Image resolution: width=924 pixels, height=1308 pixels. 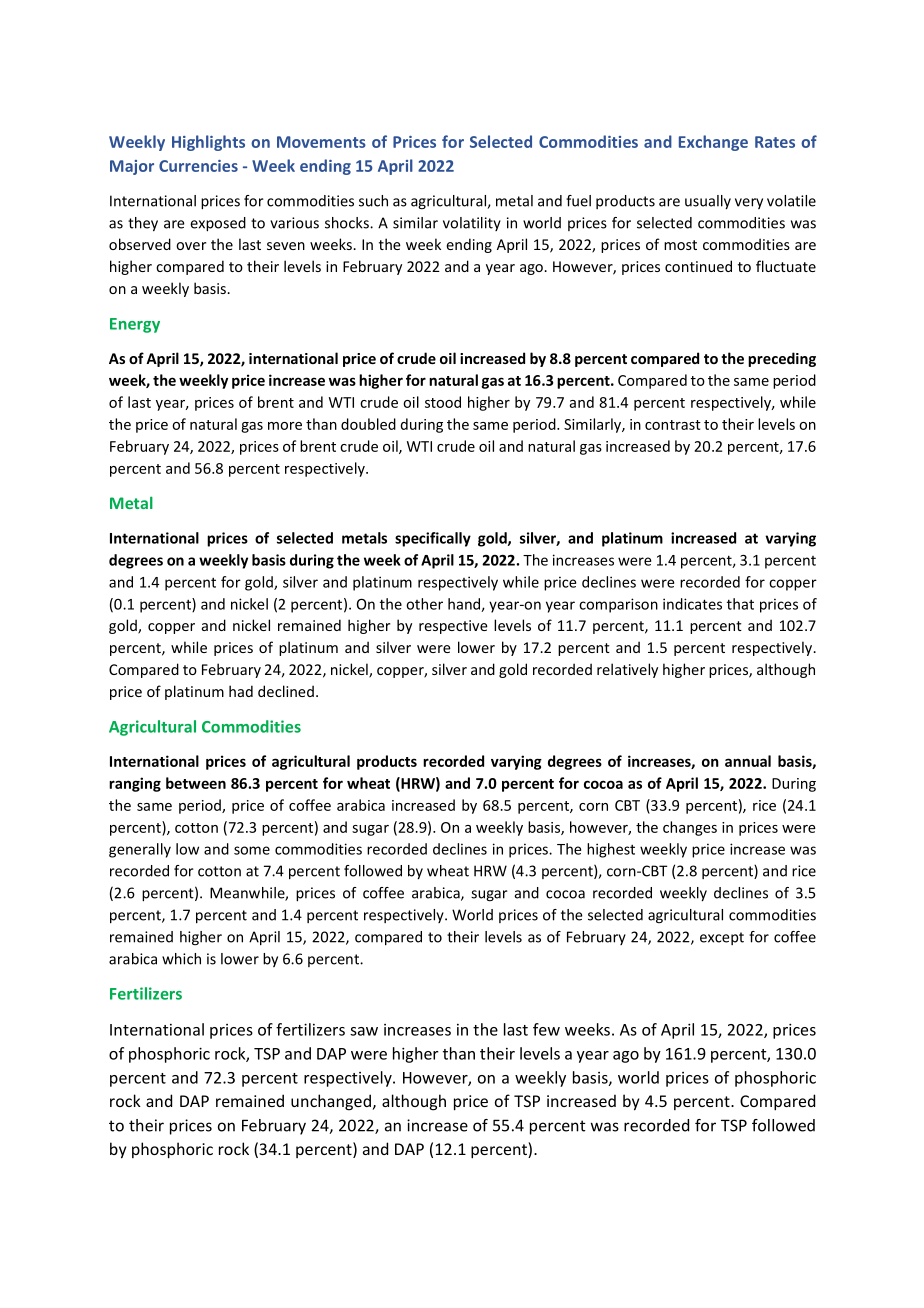 I want to click on volatility, so click(x=472, y=224).
